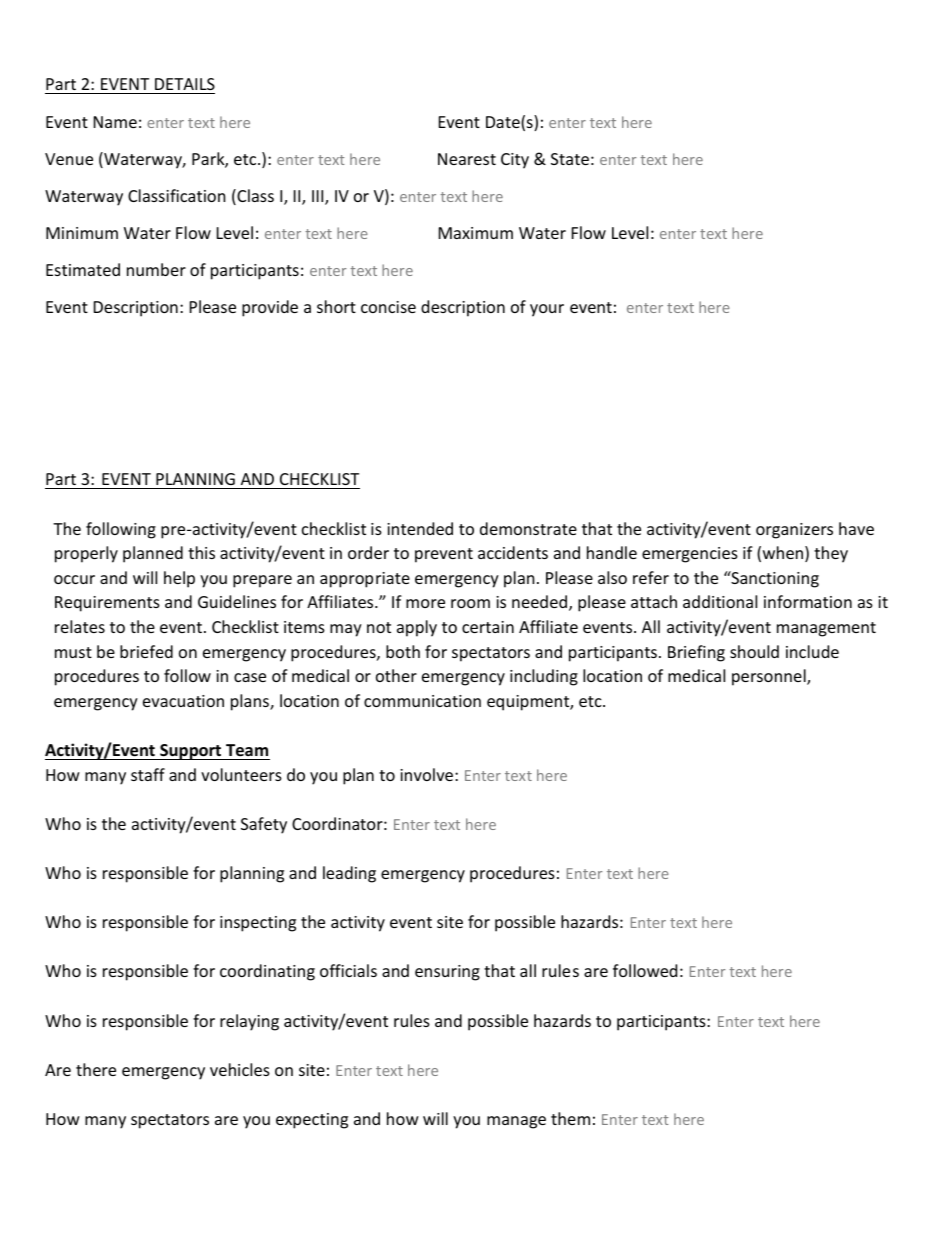 Image resolution: width=952 pixels, height=1233 pixels. What do you see at coordinates (240, 1069) in the screenshot?
I see `vehicles` at bounding box center [240, 1069].
